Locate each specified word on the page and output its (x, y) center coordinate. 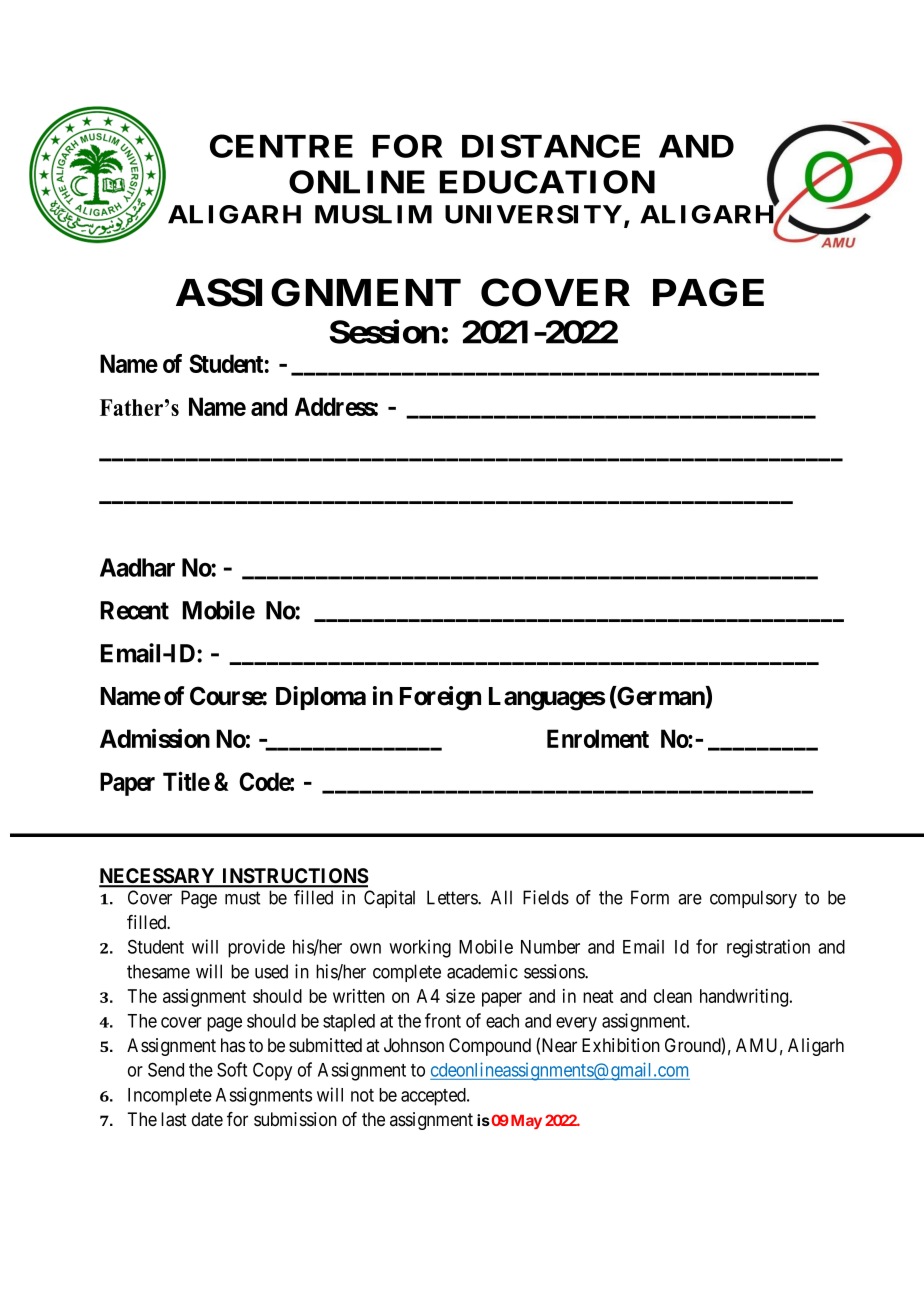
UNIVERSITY (533, 214)
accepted (434, 1097)
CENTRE (281, 146)
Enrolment (598, 738)
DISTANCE (551, 146)
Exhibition (621, 1045)
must (242, 898)
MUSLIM (373, 214)
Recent (134, 610)
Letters (453, 897)
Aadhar (137, 567)
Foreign (440, 698)
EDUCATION (547, 182)
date (207, 1119)
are (690, 899)
